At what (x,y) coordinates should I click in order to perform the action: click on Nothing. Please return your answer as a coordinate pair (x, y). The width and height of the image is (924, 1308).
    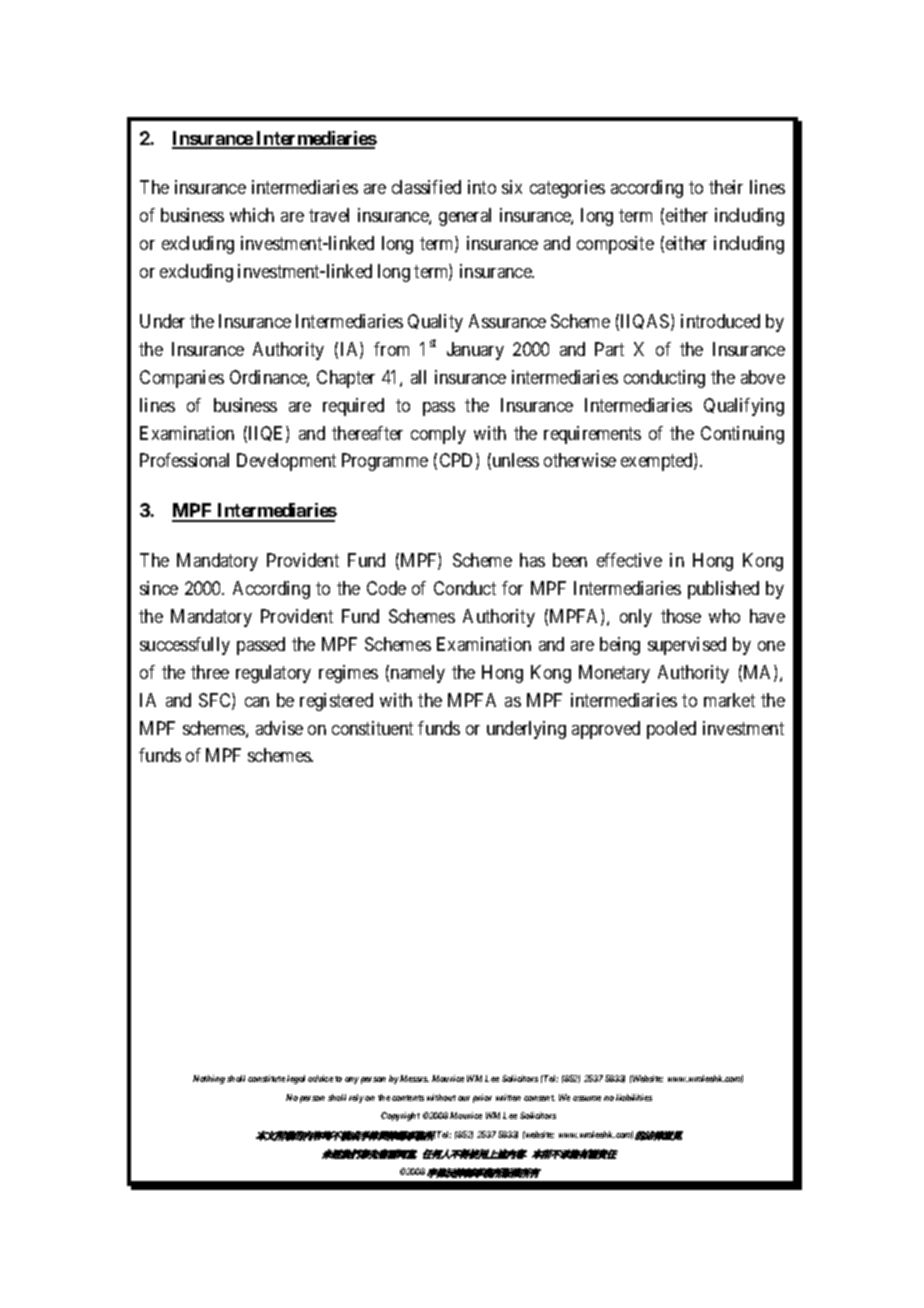
    Looking at the image, I should click on (209, 1079).
